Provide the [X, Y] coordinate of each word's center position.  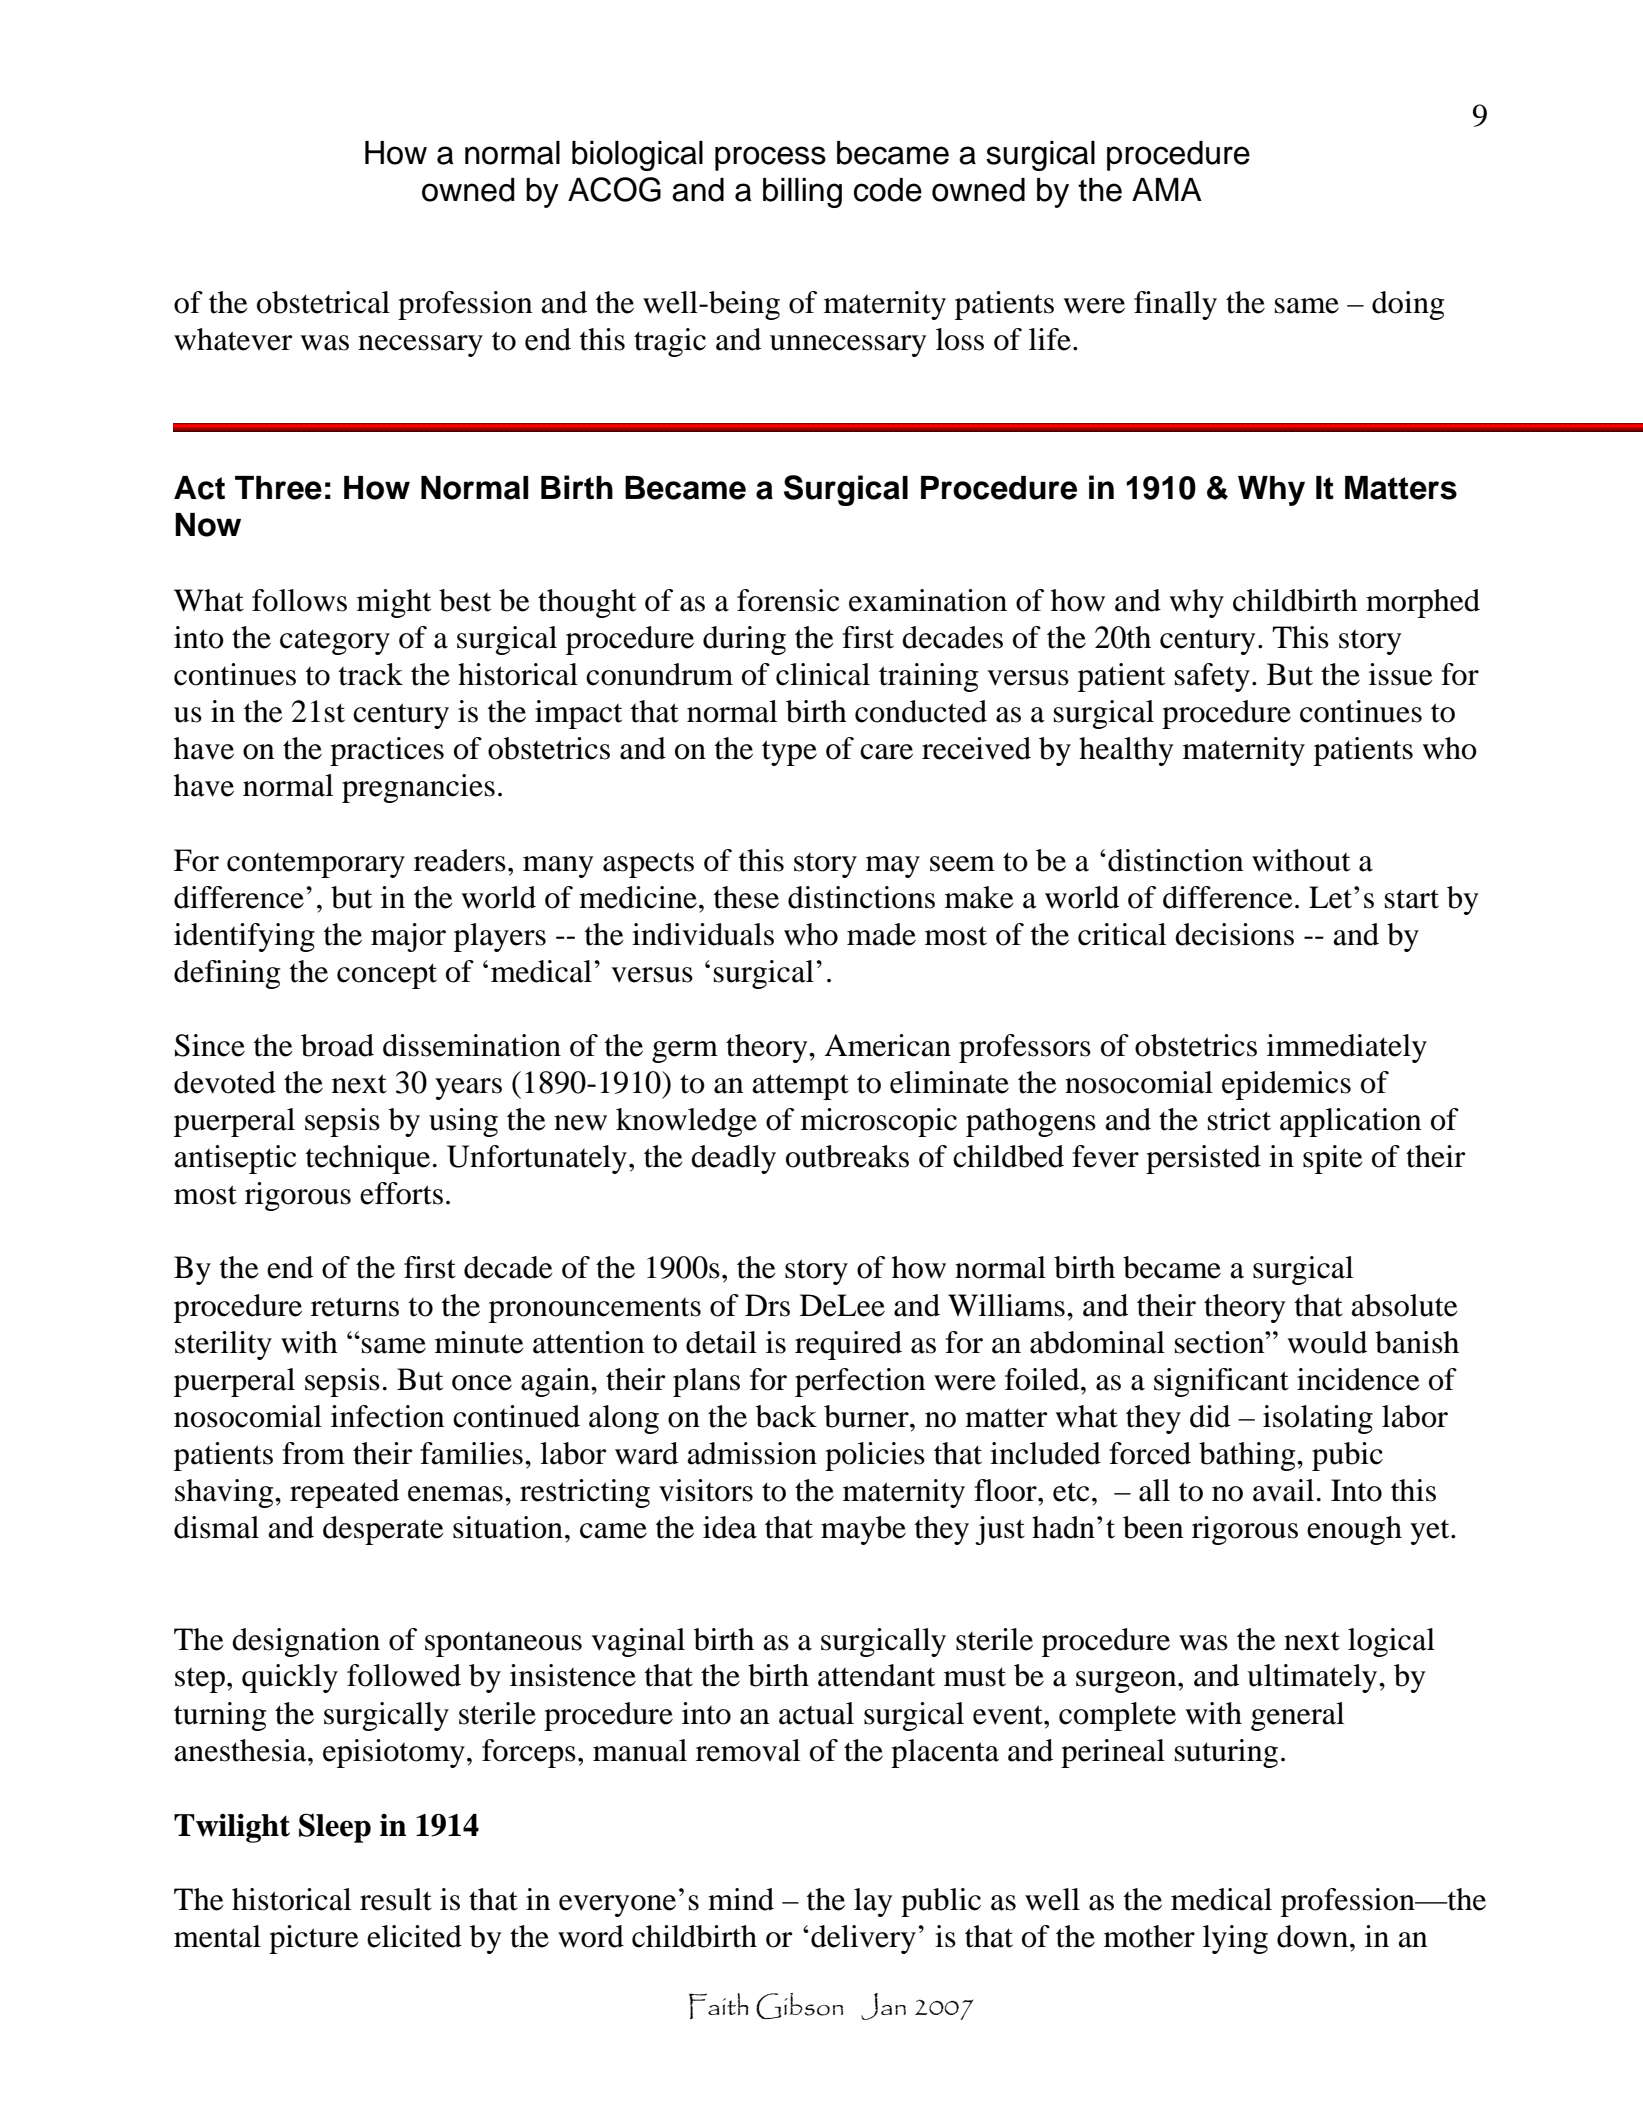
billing [802, 193]
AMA [1167, 189]
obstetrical [323, 302]
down [1314, 1936]
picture [314, 1939]
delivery [863, 1939]
